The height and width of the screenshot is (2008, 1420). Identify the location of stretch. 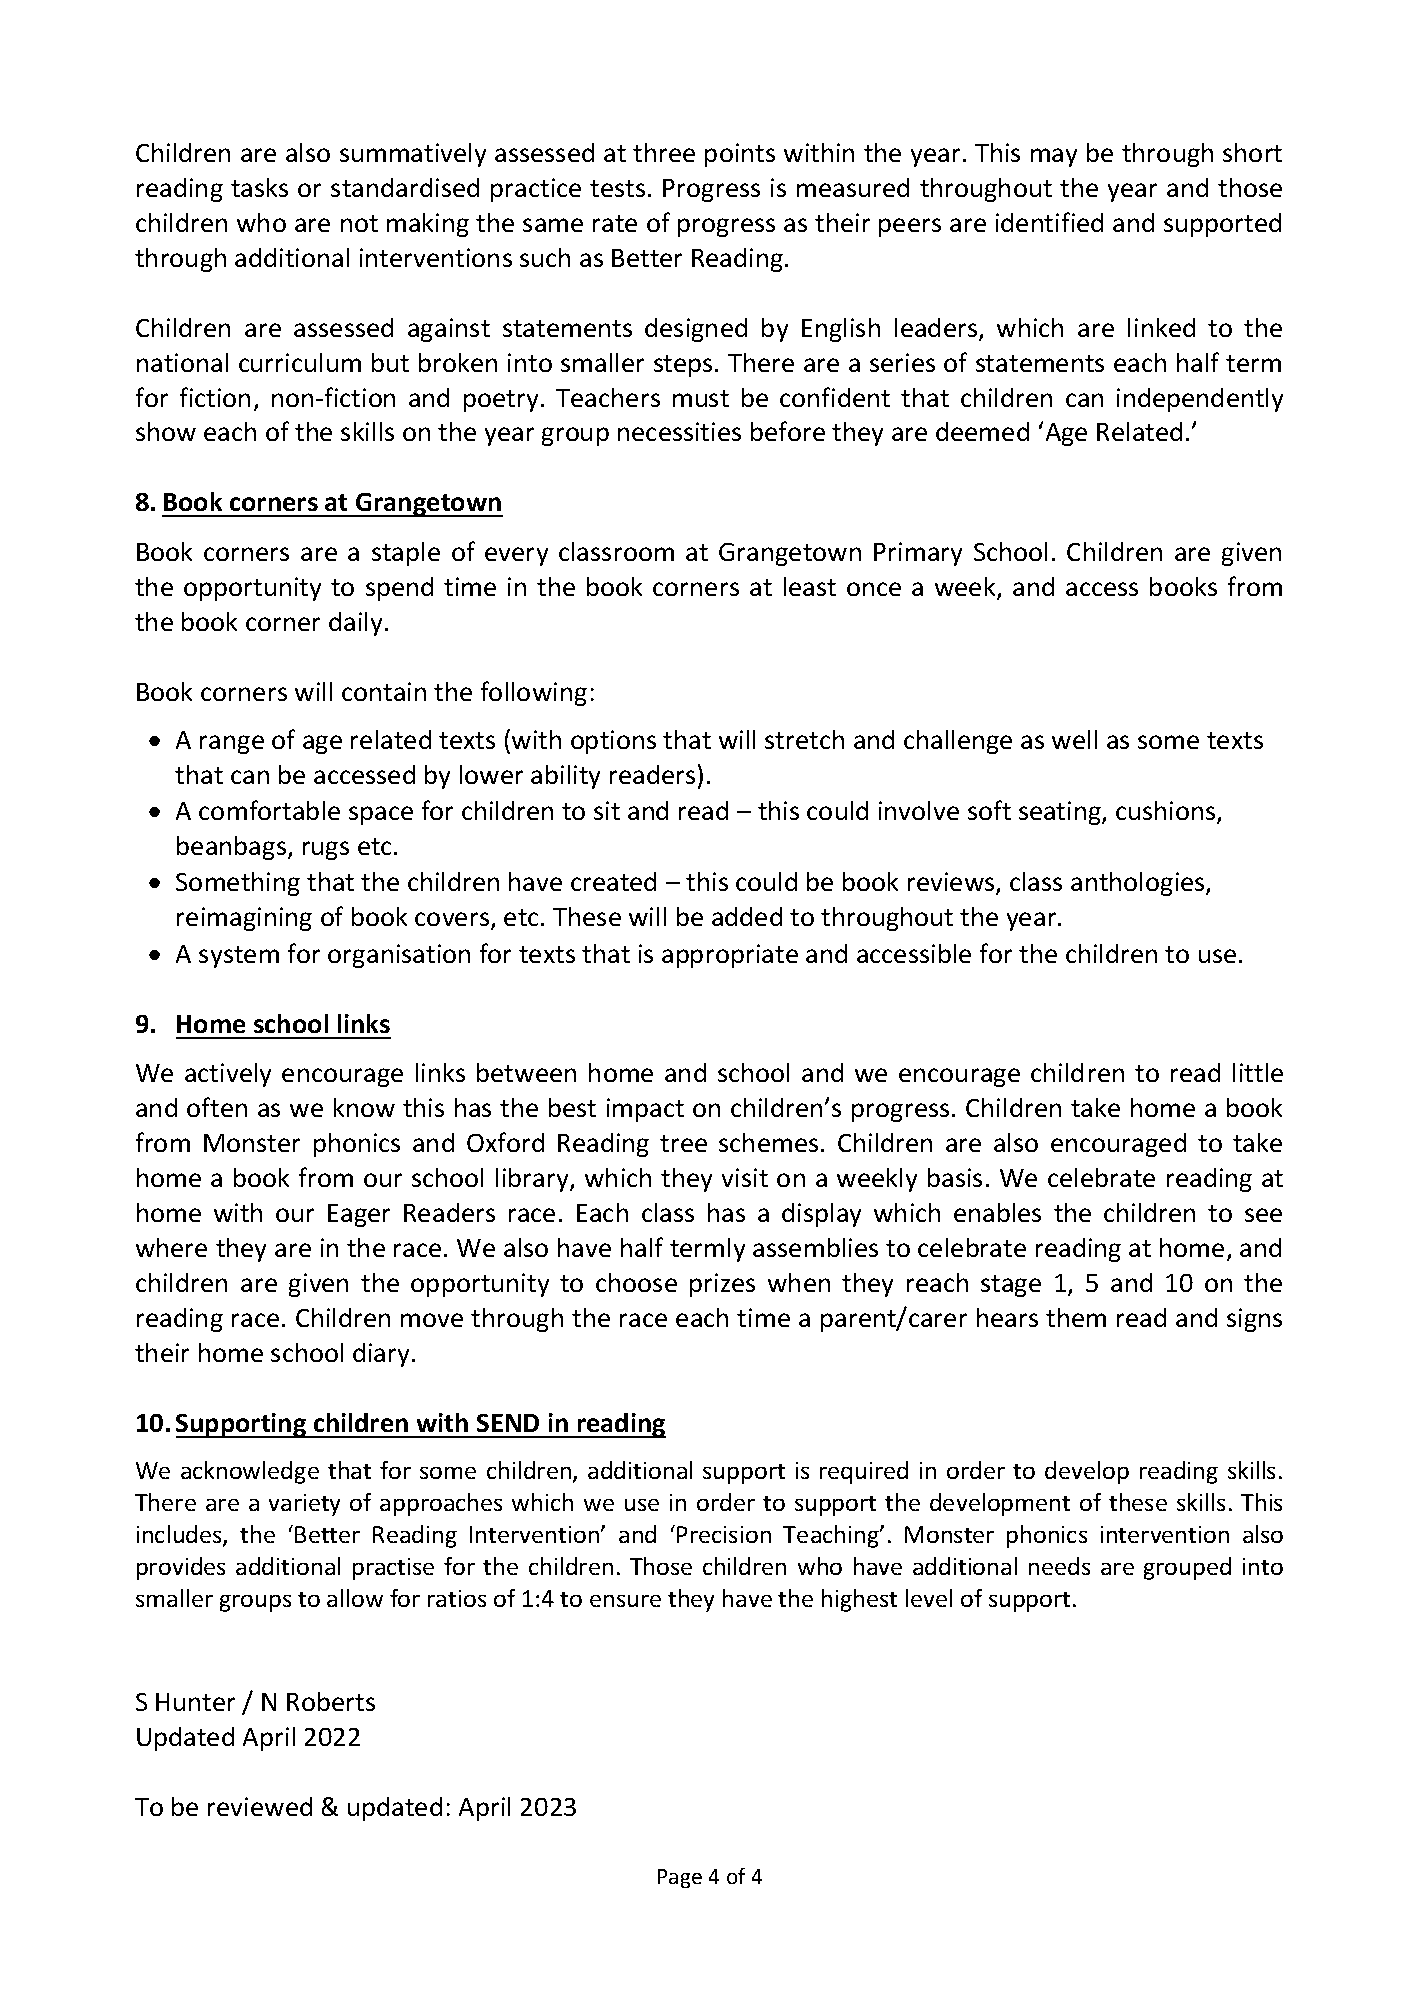
(804, 739).
